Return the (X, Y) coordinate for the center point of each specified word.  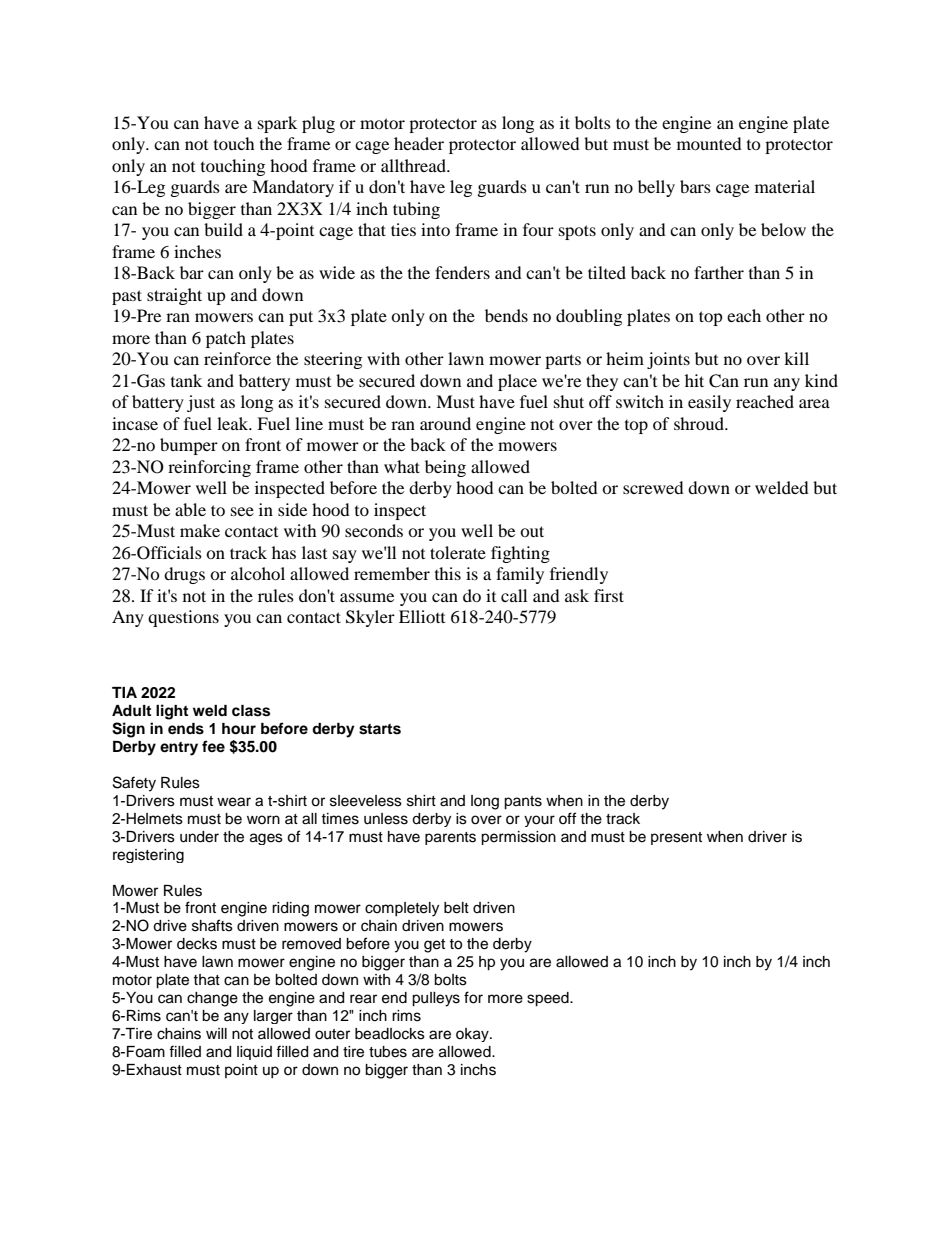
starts (380, 729)
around (445, 423)
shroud (700, 423)
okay (473, 1035)
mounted (709, 143)
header (419, 143)
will (216, 1033)
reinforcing (209, 468)
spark (277, 124)
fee (213, 746)
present (676, 838)
